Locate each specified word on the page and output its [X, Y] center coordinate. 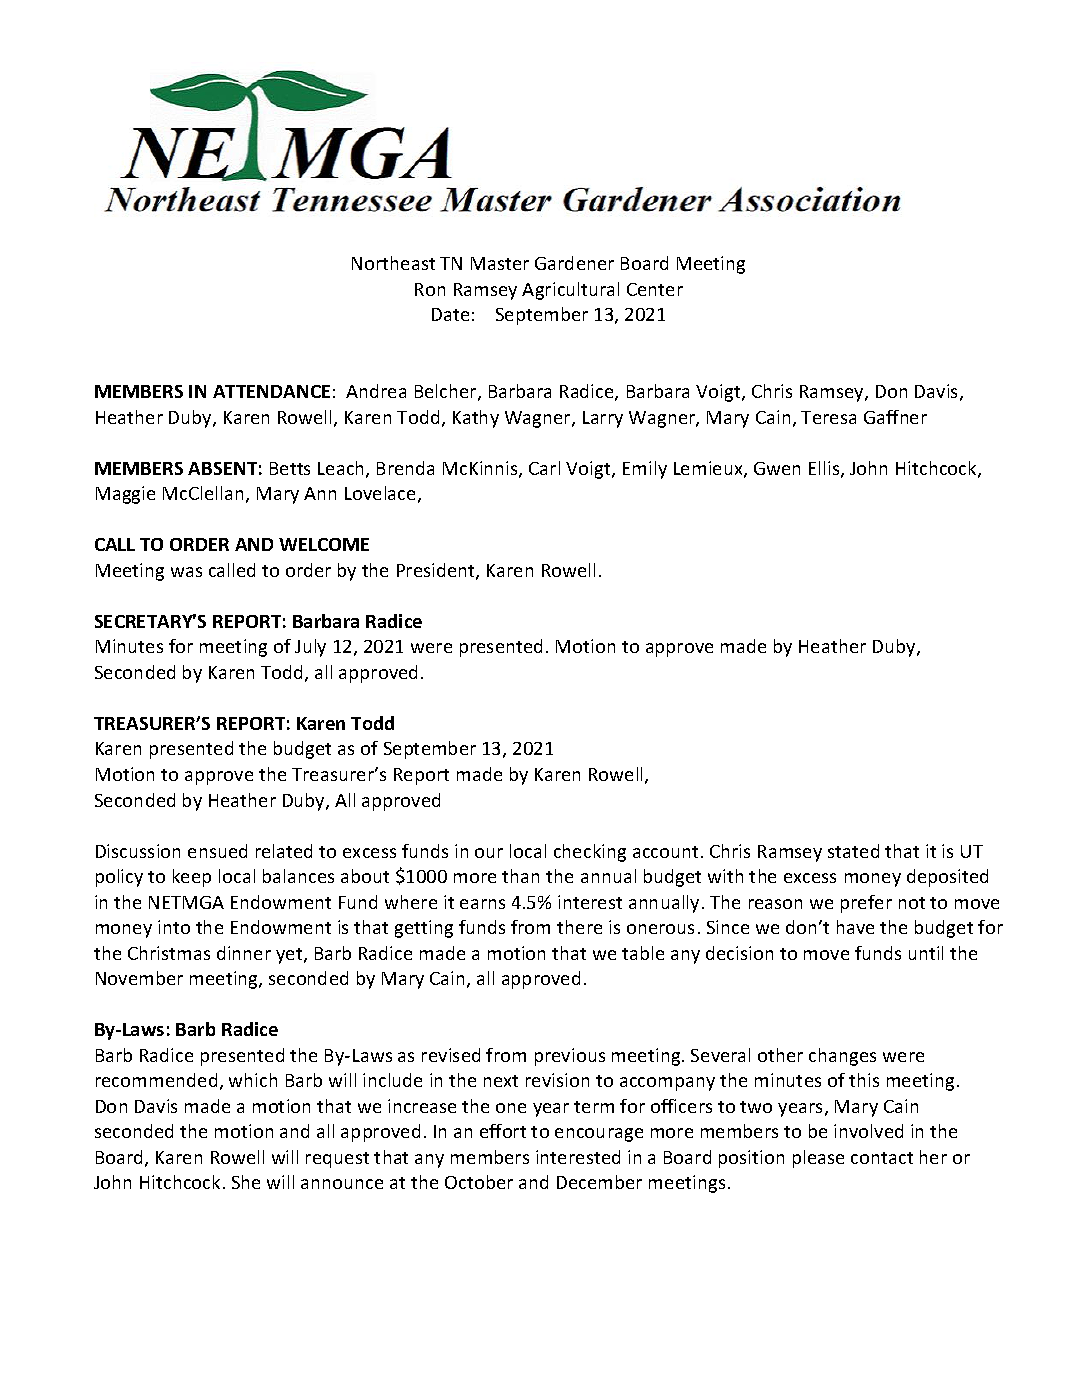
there [579, 927]
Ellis [825, 469]
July [310, 648]
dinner [244, 953]
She [246, 1182]
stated [853, 851]
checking [590, 853]
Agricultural [570, 291]
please [818, 1159]
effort [503, 1131]
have [855, 927]
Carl [544, 468]
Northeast [393, 263]
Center [655, 289]
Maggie [125, 495]
